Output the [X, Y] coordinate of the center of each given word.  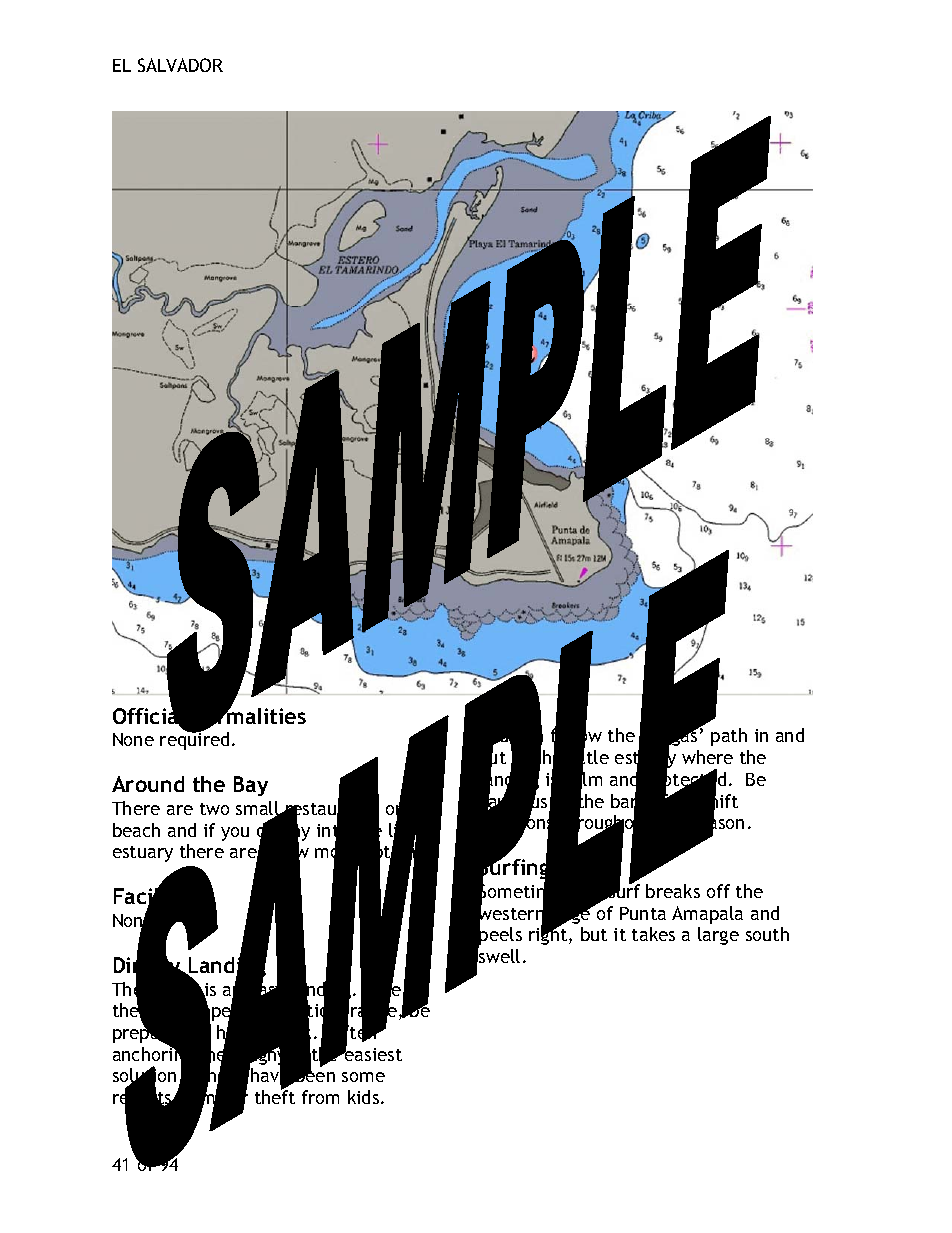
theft [275, 1096]
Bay [251, 786]
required [194, 740]
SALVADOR [180, 65]
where [707, 757]
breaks [673, 891]
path [729, 737]
